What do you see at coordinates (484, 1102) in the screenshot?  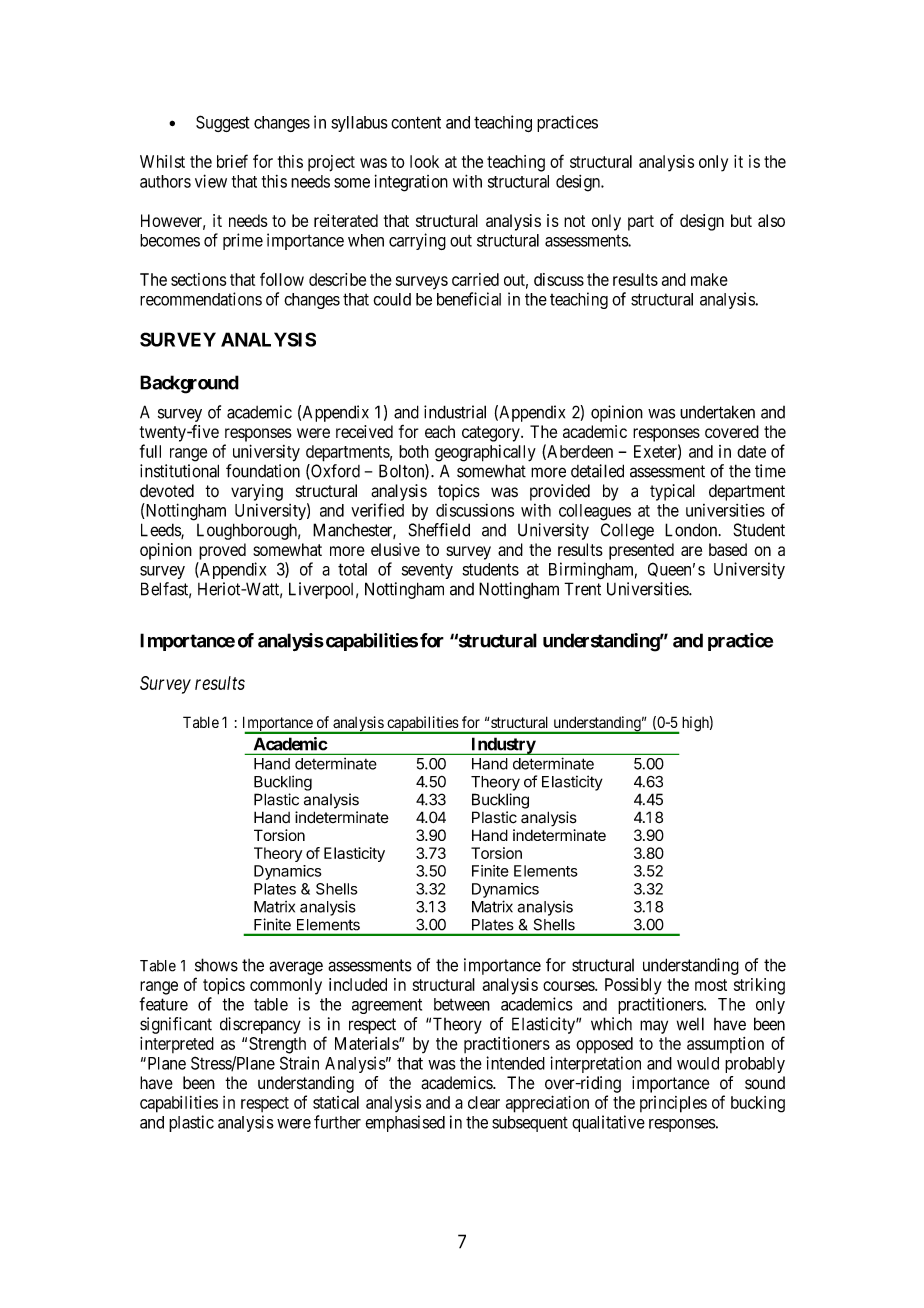 I see `clear` at bounding box center [484, 1102].
